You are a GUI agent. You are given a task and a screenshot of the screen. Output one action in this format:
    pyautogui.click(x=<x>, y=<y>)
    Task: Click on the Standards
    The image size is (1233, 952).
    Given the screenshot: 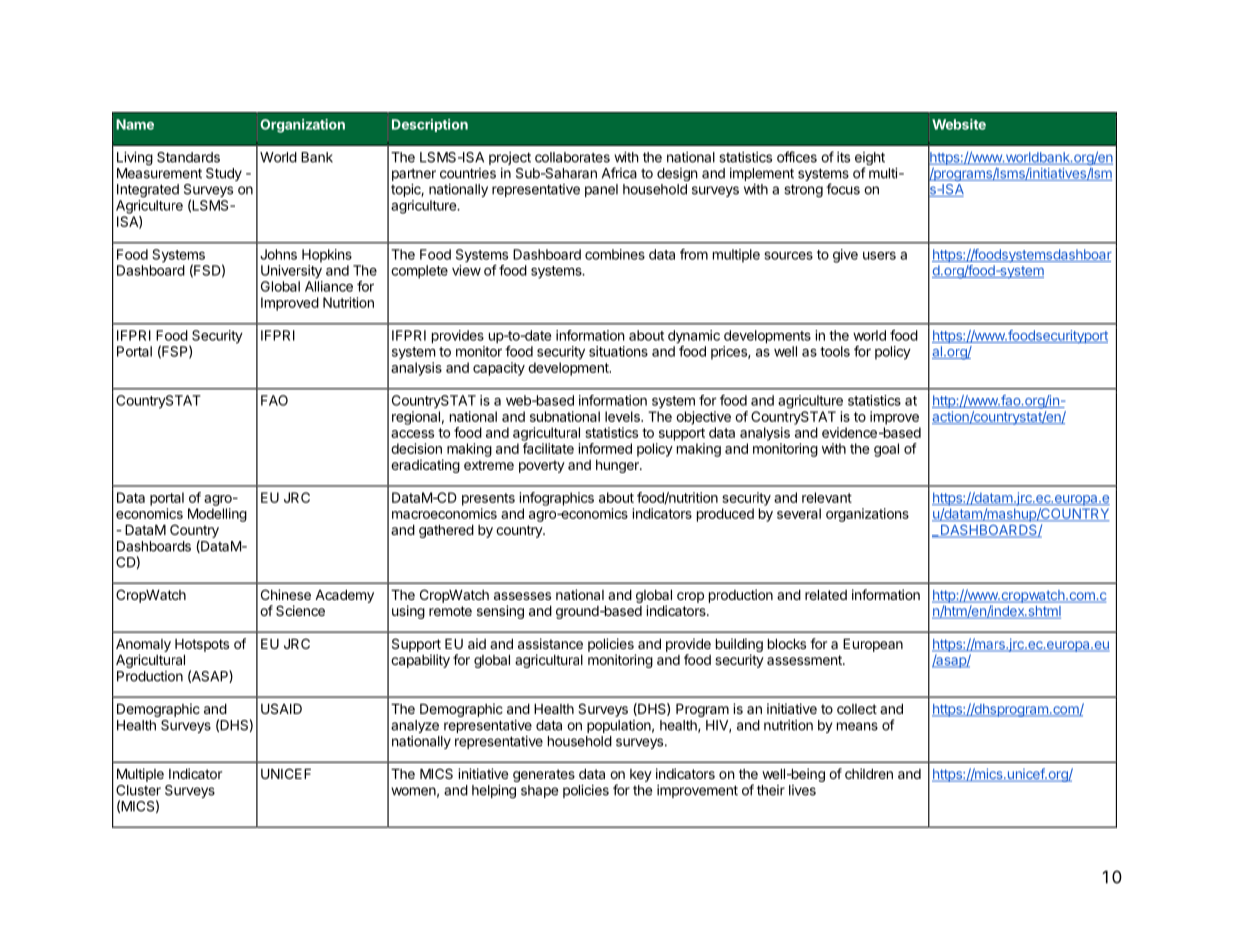 What is the action you would take?
    pyautogui.click(x=188, y=157)
